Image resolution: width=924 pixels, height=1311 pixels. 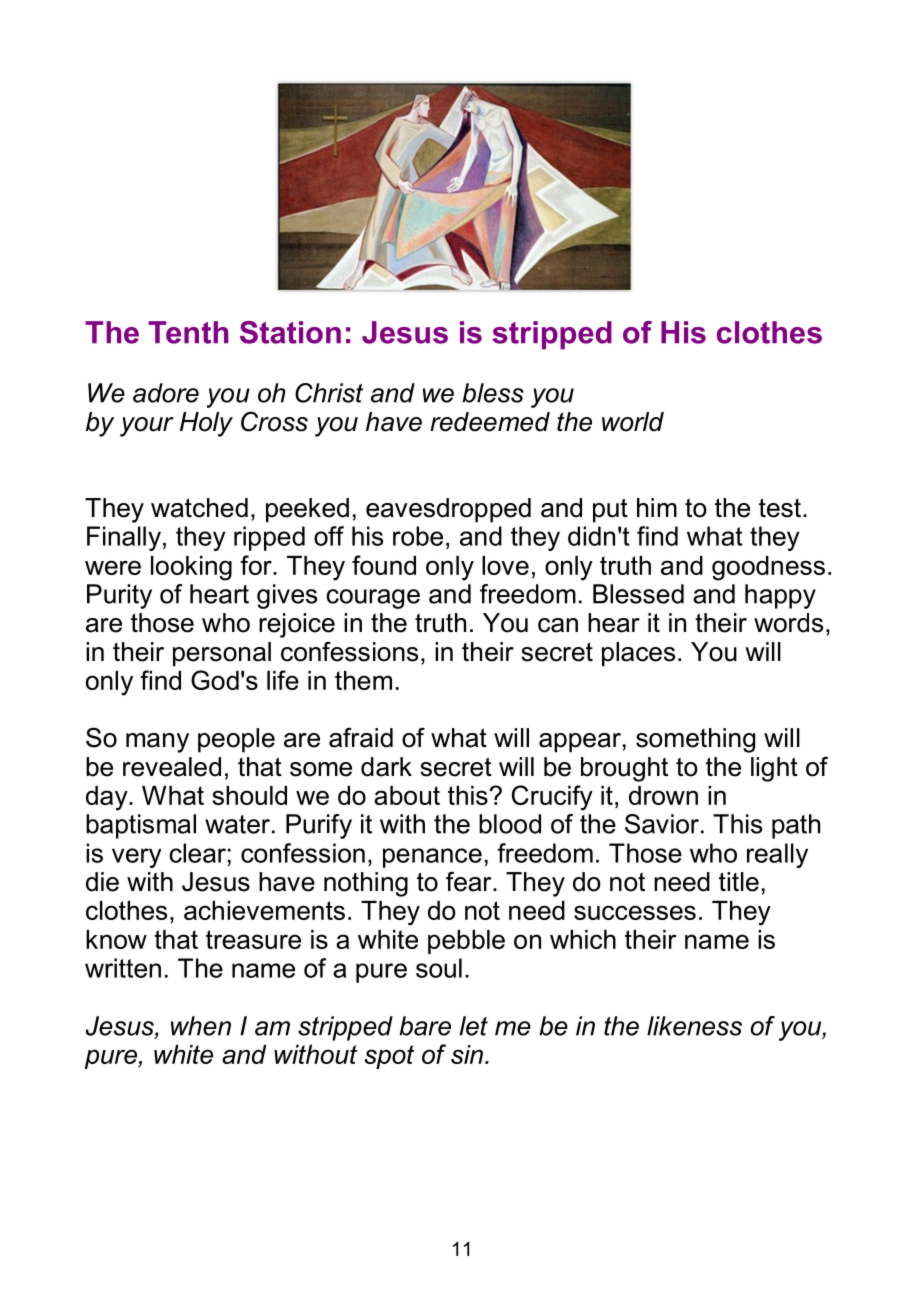 I want to click on them, so click(x=363, y=680).
